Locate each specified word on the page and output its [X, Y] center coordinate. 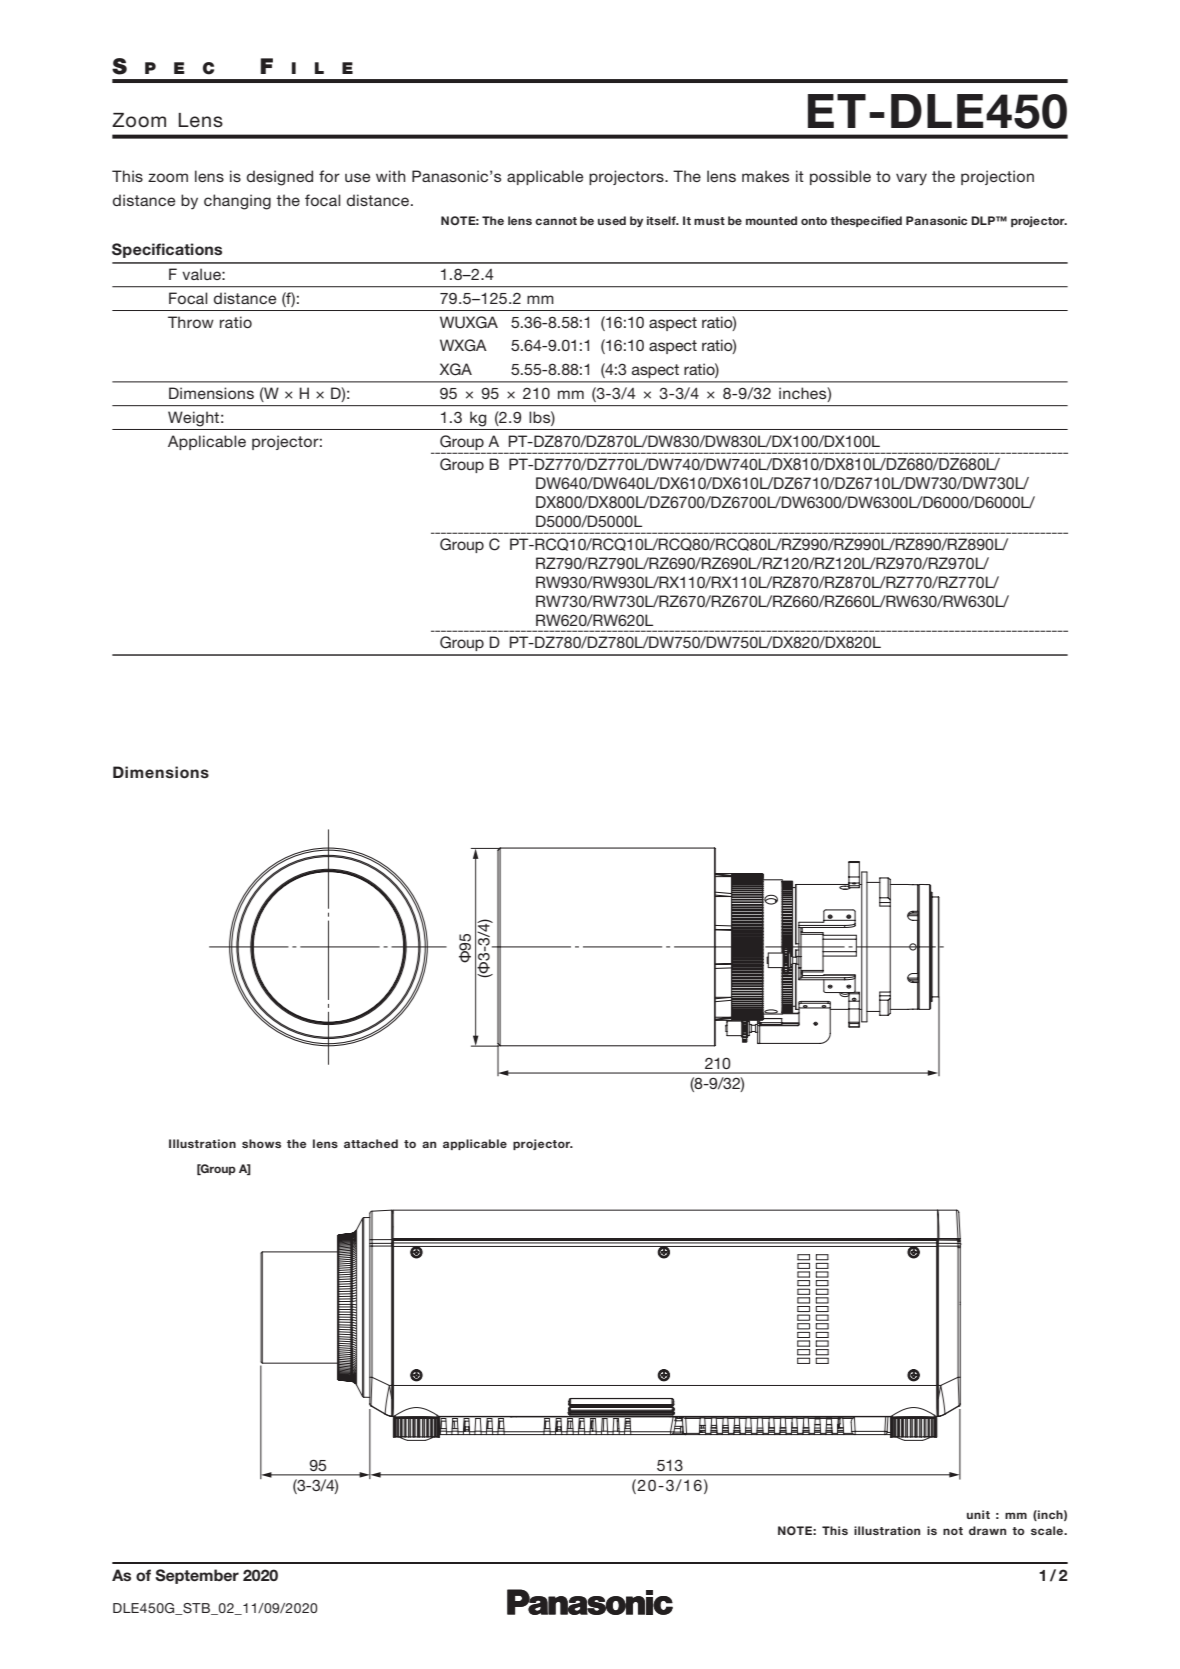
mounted [771, 220]
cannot [556, 221]
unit [978, 1514]
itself [662, 220]
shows [261, 1143]
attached [371, 1143]
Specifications [167, 250]
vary [911, 179]
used [612, 220]
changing [237, 202]
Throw [191, 322]
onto [814, 221]
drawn [987, 1530]
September [197, 1576]
